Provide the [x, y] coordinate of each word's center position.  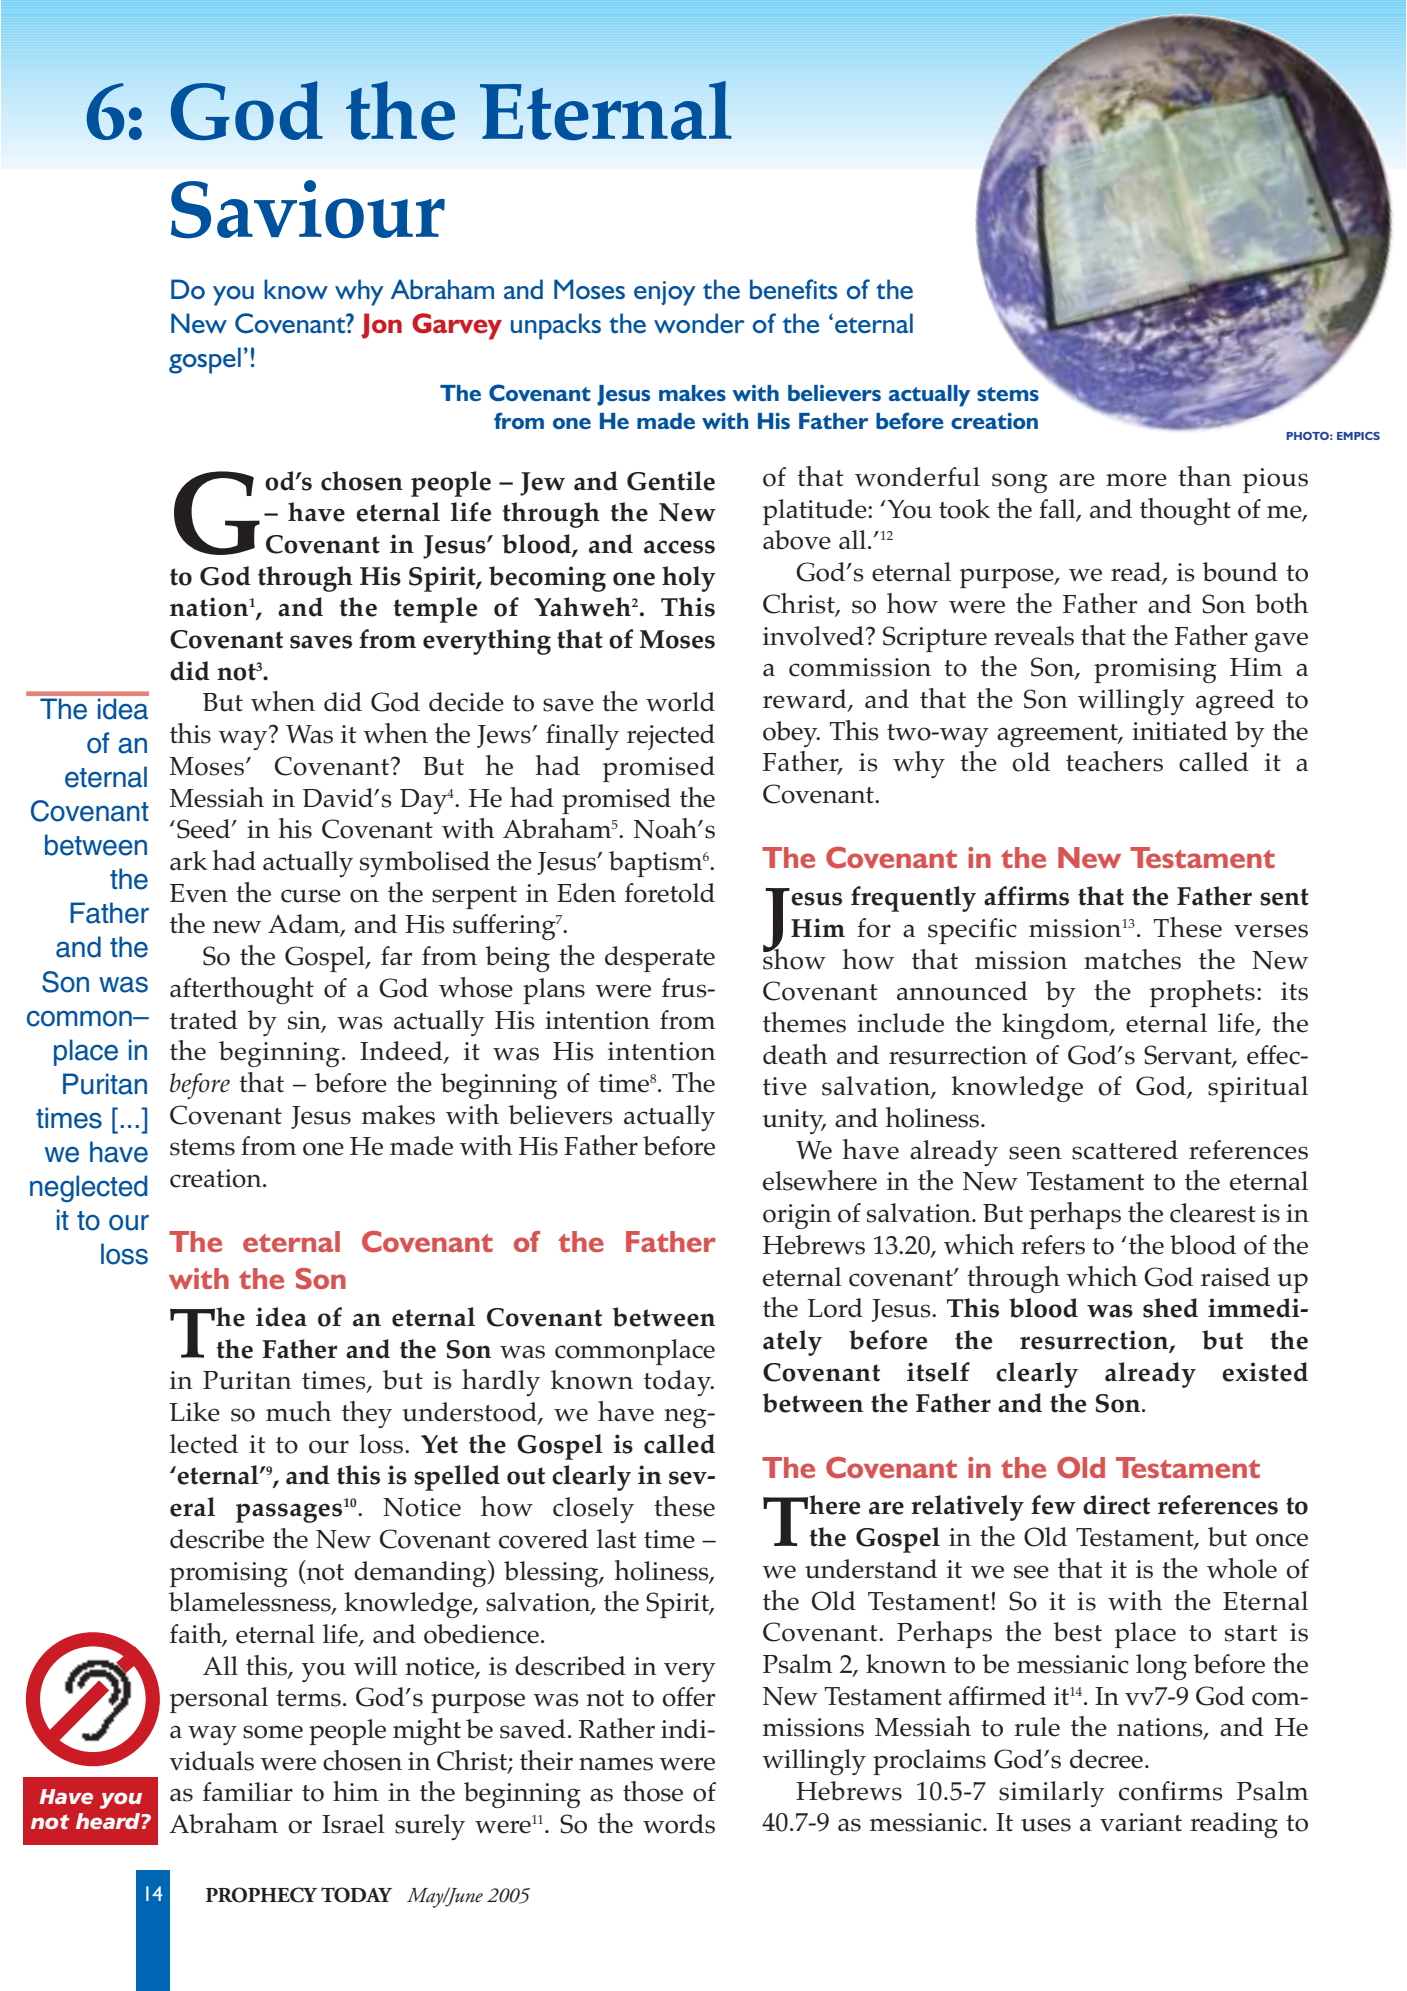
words [679, 1824]
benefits [793, 289]
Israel [353, 1824]
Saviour [308, 209]
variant [1141, 1822]
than [1205, 476]
